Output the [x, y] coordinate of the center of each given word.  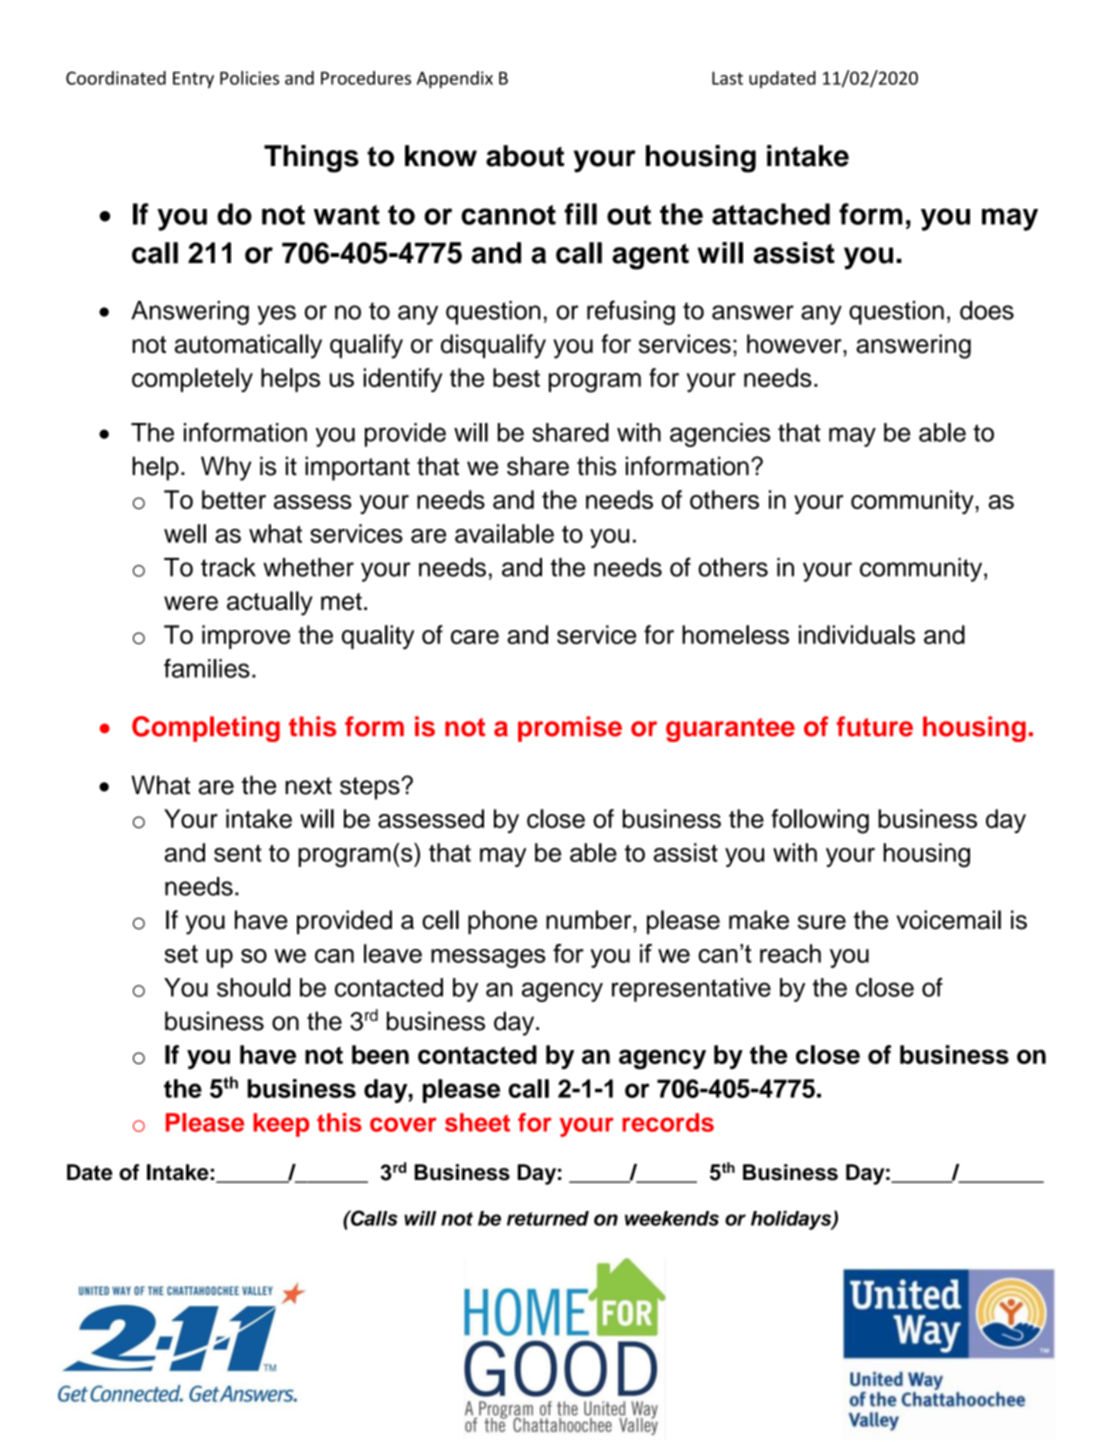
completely [192, 380]
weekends [672, 1218]
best [516, 377]
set [181, 954]
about [525, 156]
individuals [857, 634]
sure [822, 922]
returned [548, 1218]
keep [281, 1125]
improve [246, 637]
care [475, 637]
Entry [193, 80]
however [795, 344]
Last [727, 78]
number [590, 920]
